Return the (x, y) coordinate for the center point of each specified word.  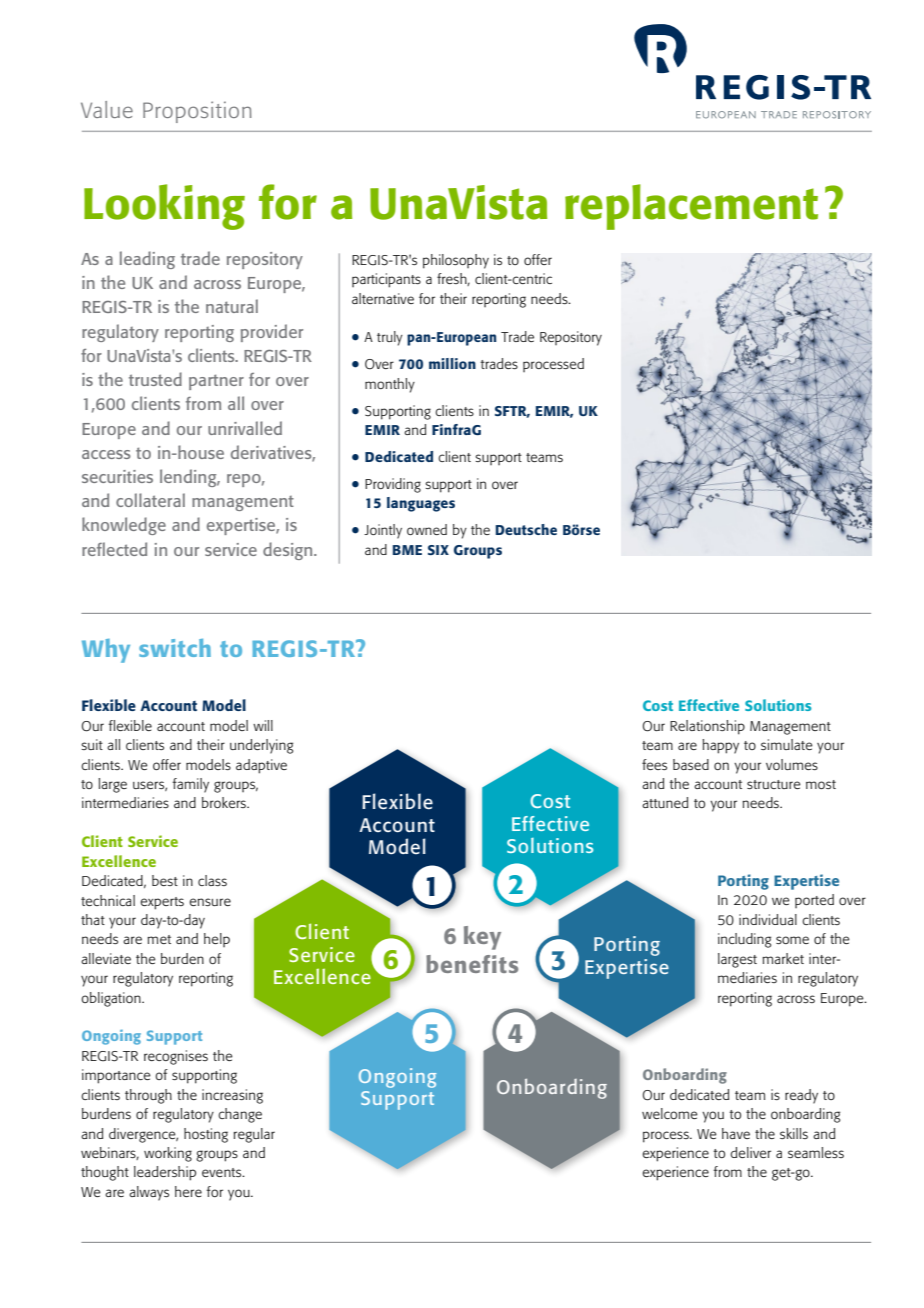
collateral (150, 500)
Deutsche (526, 529)
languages (421, 504)
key (482, 938)
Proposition (197, 112)
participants (386, 280)
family (190, 785)
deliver (750, 1152)
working (168, 1154)
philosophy (456, 261)
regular (254, 1135)
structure (774, 784)
